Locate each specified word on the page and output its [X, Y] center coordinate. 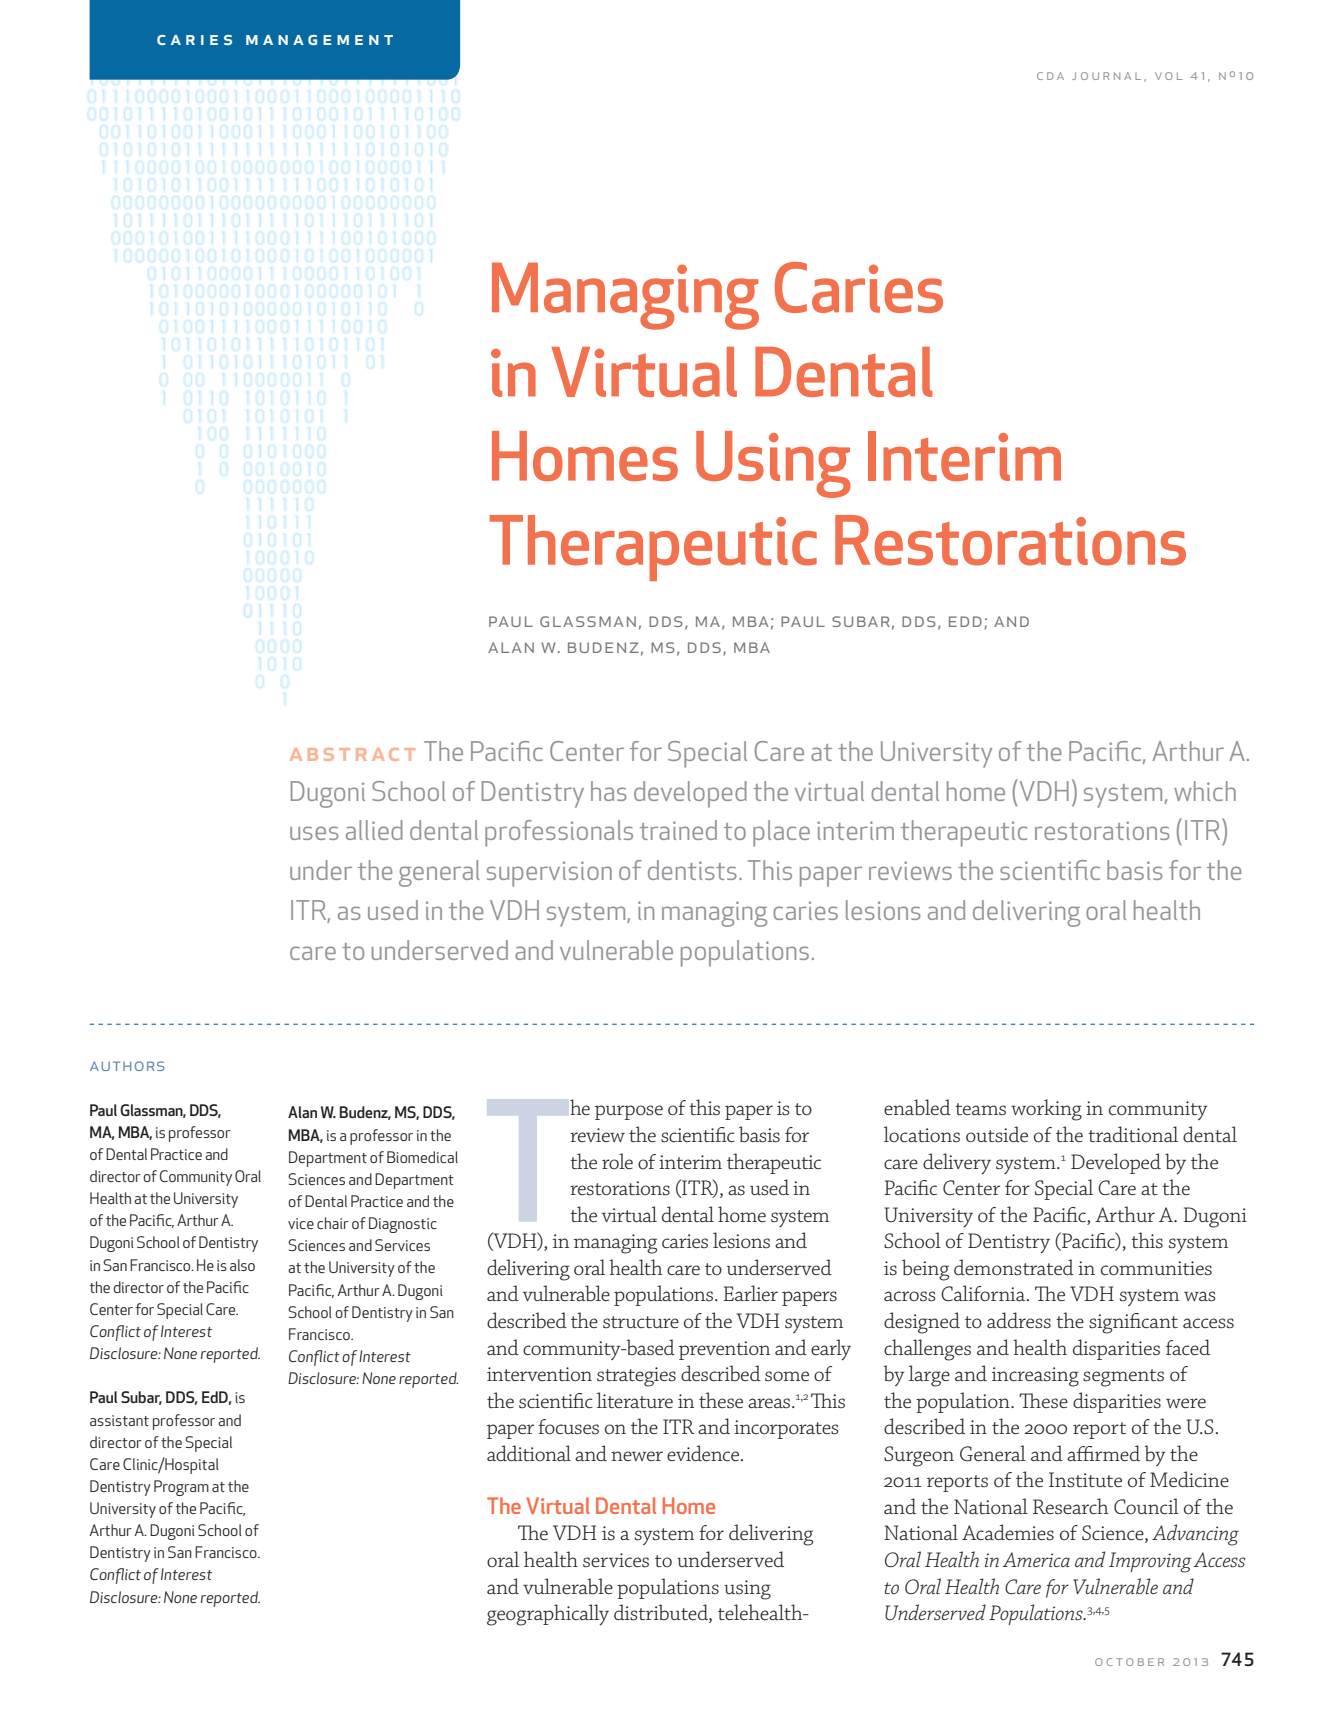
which [1205, 791]
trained [678, 830]
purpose [629, 1112]
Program [181, 1488]
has [609, 791]
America [1036, 1559]
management [319, 40]
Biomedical [422, 1157]
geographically [548, 1615]
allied [374, 830]
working [1046, 1110]
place [781, 833]
